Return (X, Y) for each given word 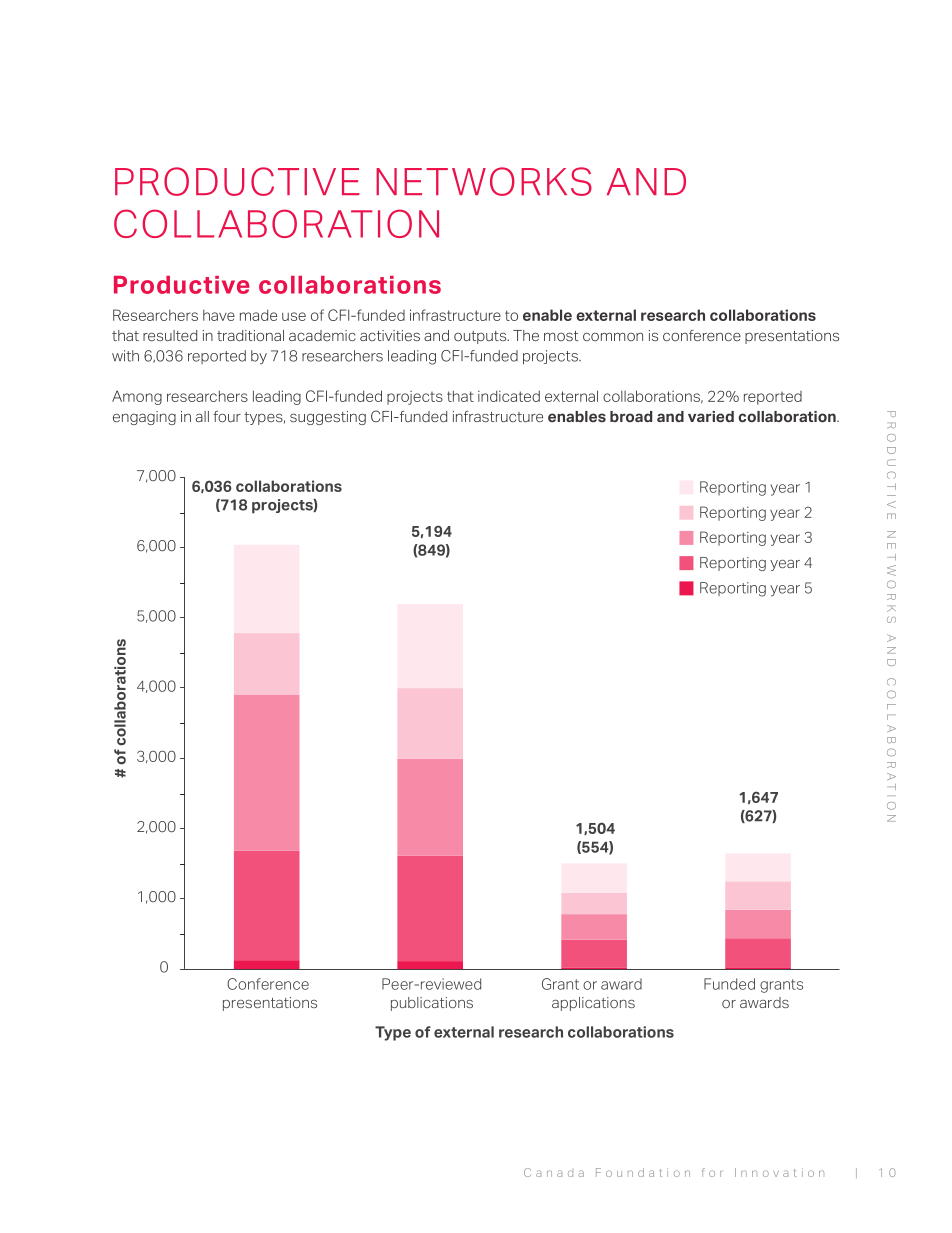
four (227, 416)
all (202, 416)
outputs (481, 337)
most (561, 336)
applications (593, 1004)
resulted (170, 335)
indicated (509, 396)
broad (631, 416)
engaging (144, 418)
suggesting (328, 418)
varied (711, 416)
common (613, 337)
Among (137, 397)
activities (390, 335)
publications (432, 1004)
